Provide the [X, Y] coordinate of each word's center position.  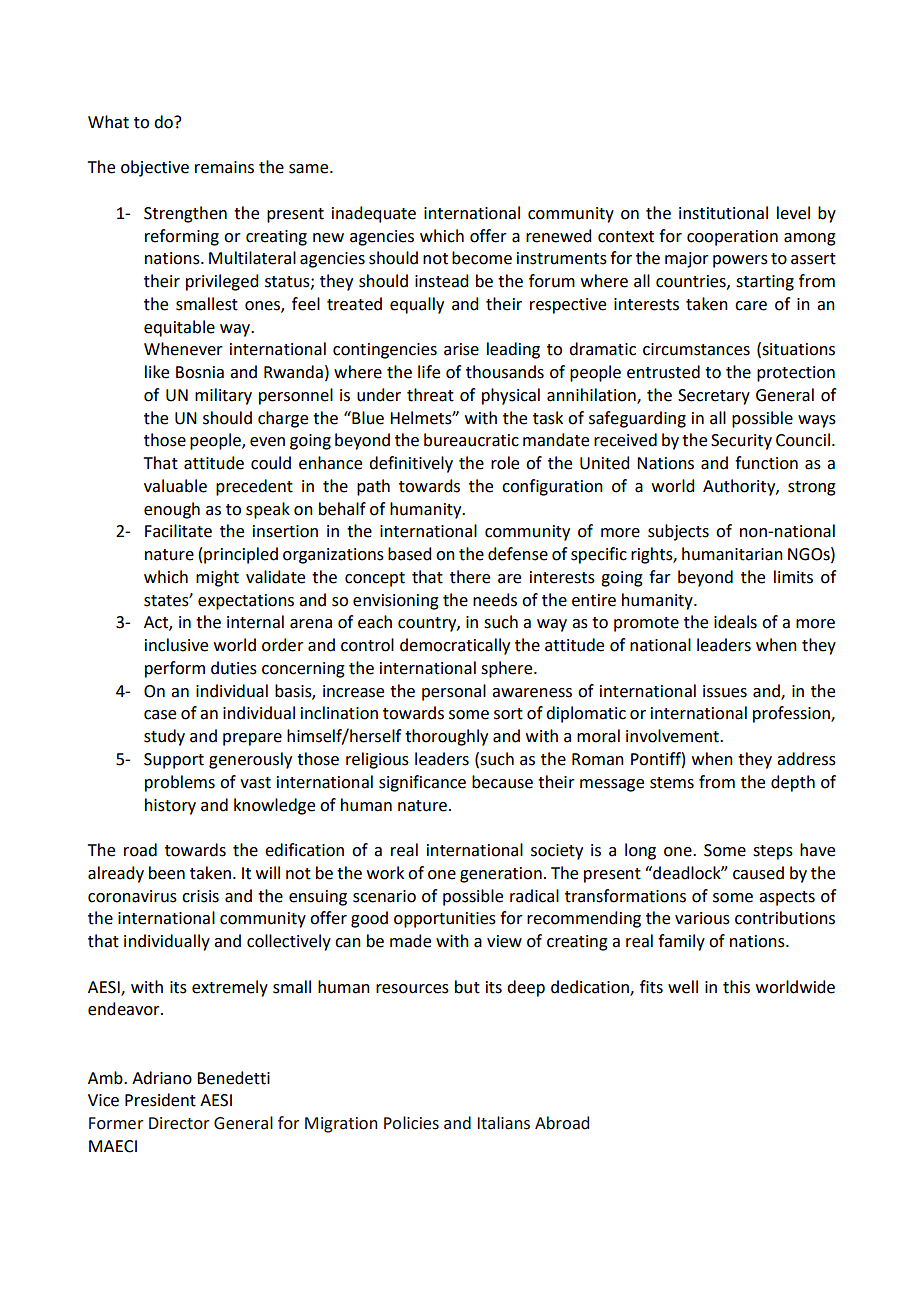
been [167, 873]
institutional [723, 213]
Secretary [714, 397]
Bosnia [200, 372]
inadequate [374, 214]
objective [155, 168]
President [160, 1100]
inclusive [176, 645]
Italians [504, 1123]
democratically [455, 646]
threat [430, 395]
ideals [735, 622]
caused [758, 873]
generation [501, 875]
